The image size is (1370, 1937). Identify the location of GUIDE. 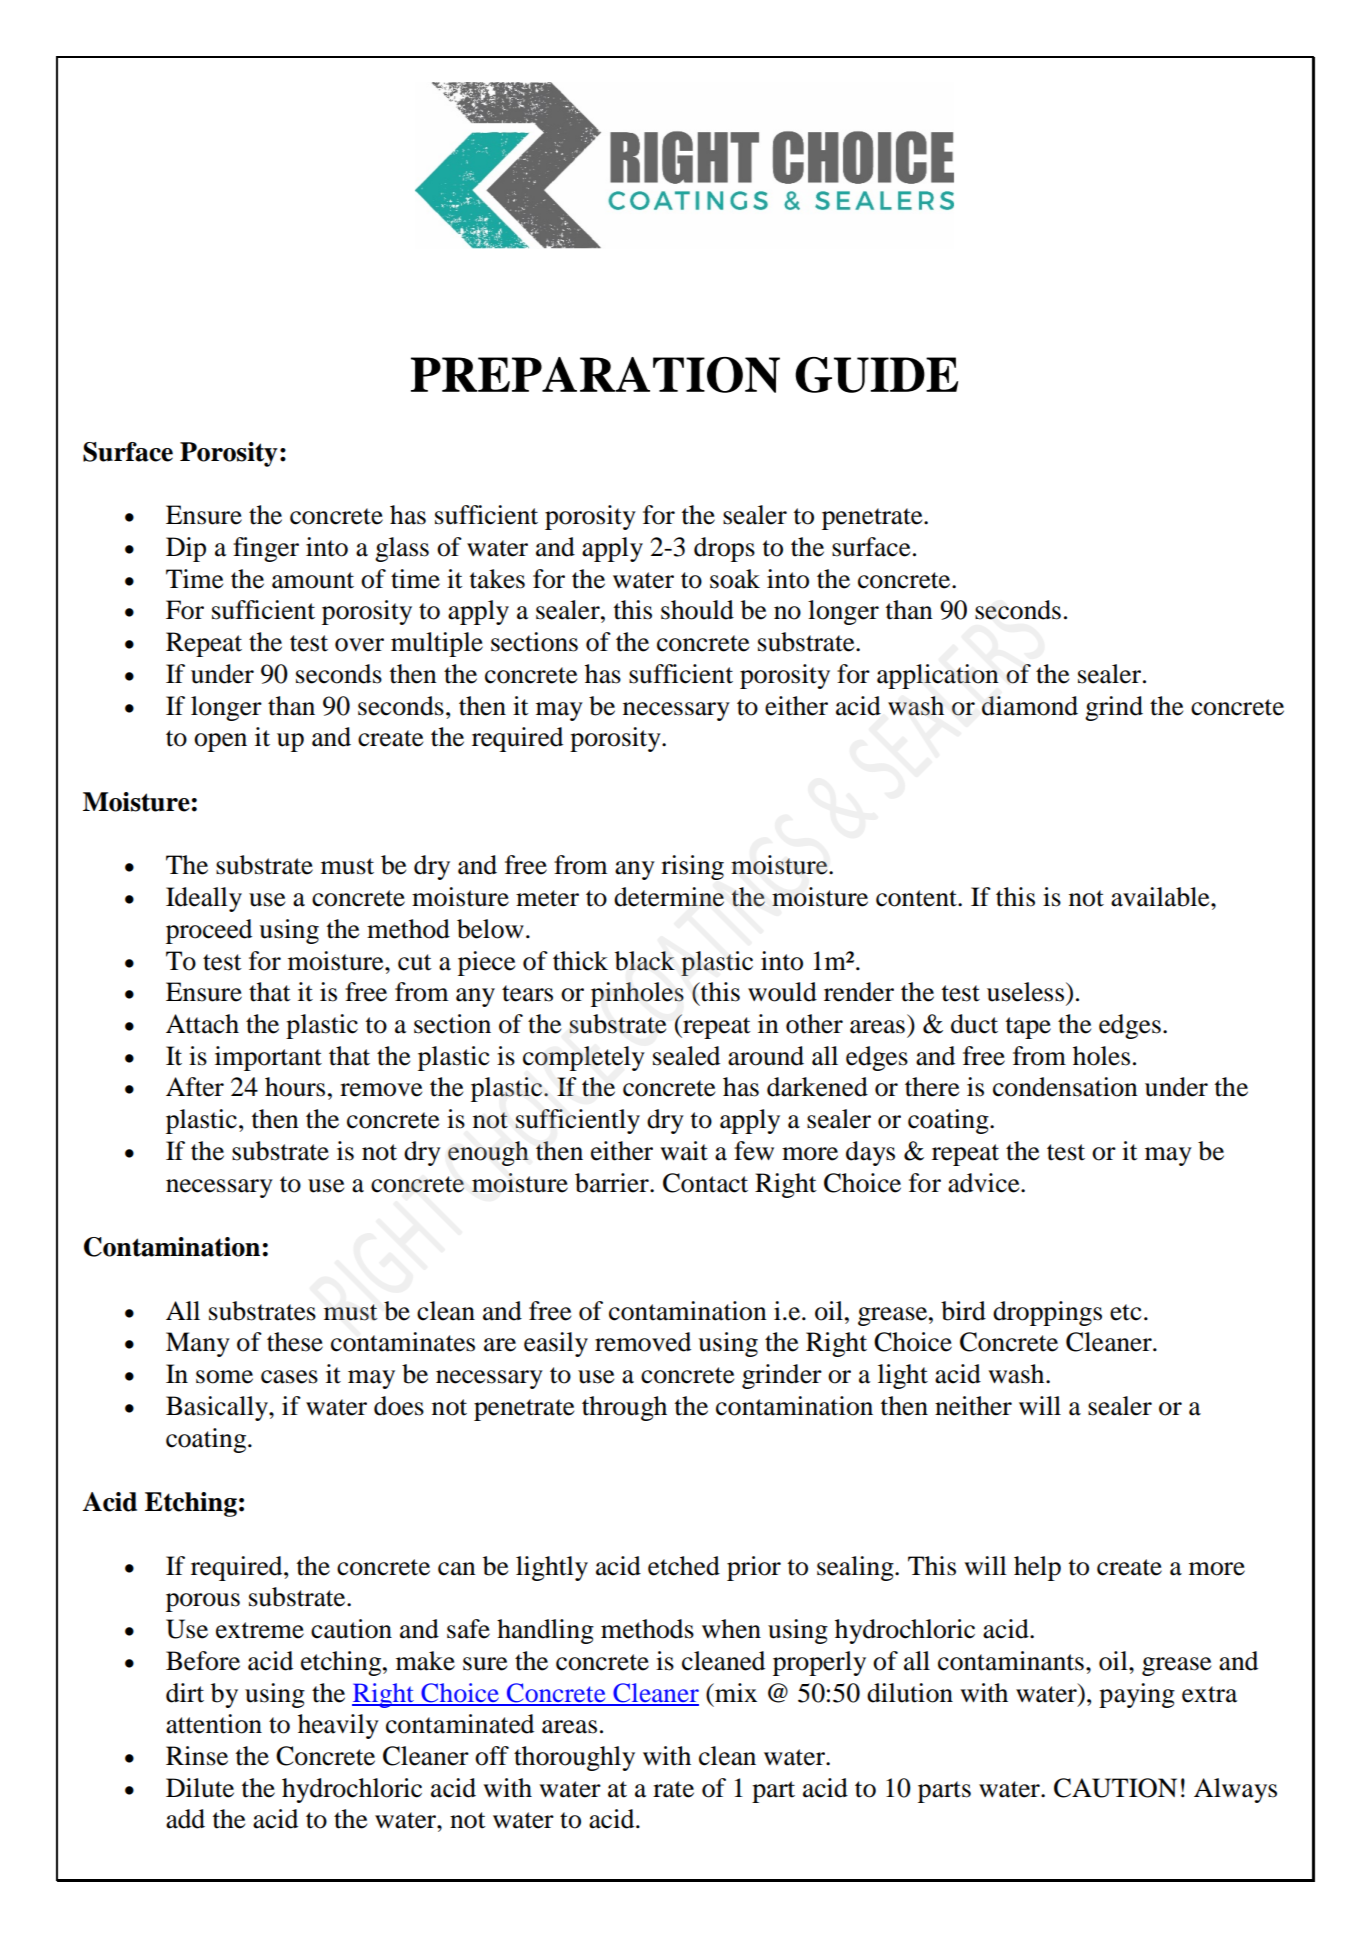
(876, 375).
